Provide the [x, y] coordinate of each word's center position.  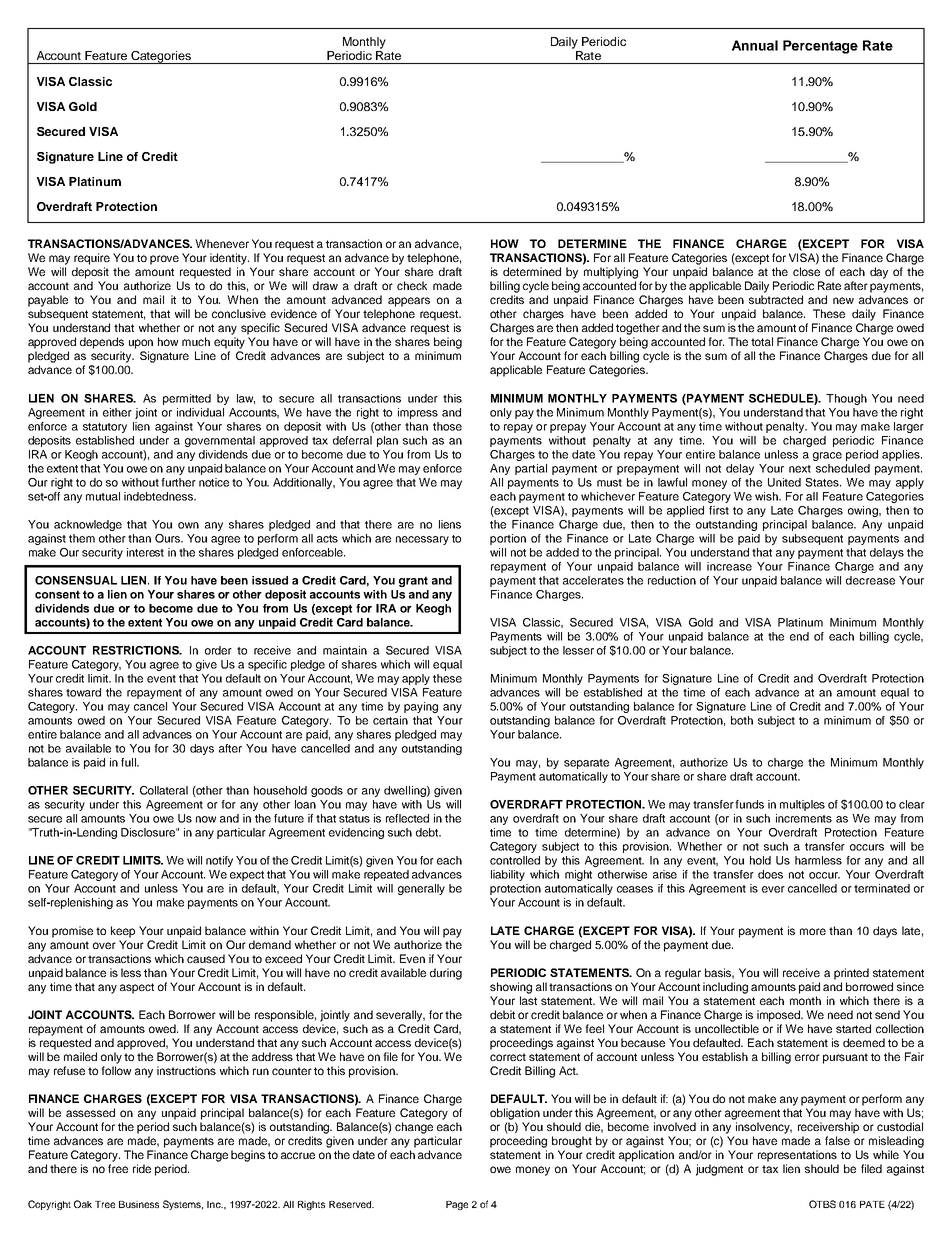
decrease [870, 580]
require [92, 259]
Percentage [820, 47]
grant [413, 581]
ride [142, 1168]
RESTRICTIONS [137, 650]
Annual [755, 45]
